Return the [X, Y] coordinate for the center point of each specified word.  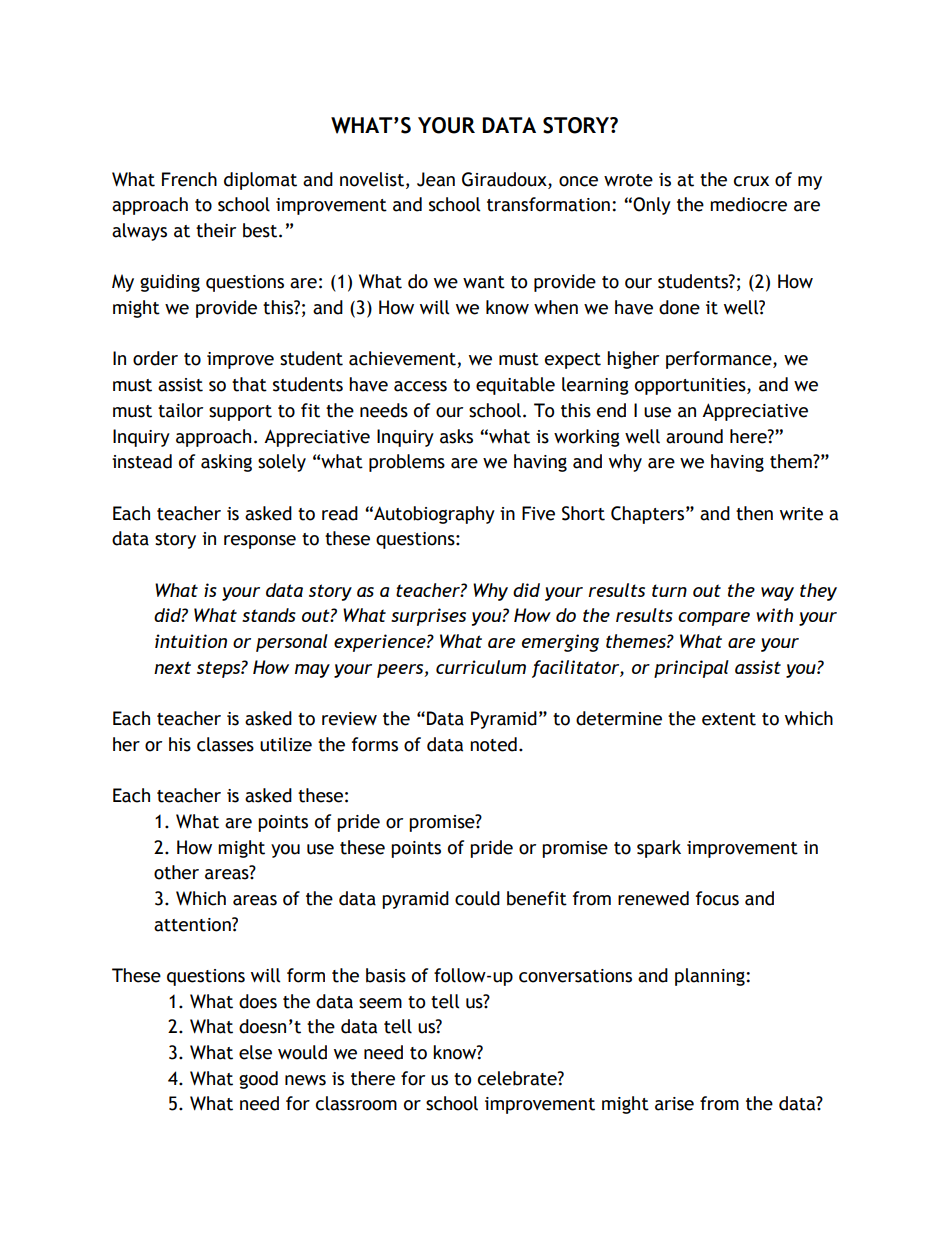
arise [674, 1104]
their [216, 230]
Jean [436, 179]
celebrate [518, 1078]
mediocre [748, 204]
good [258, 1080]
